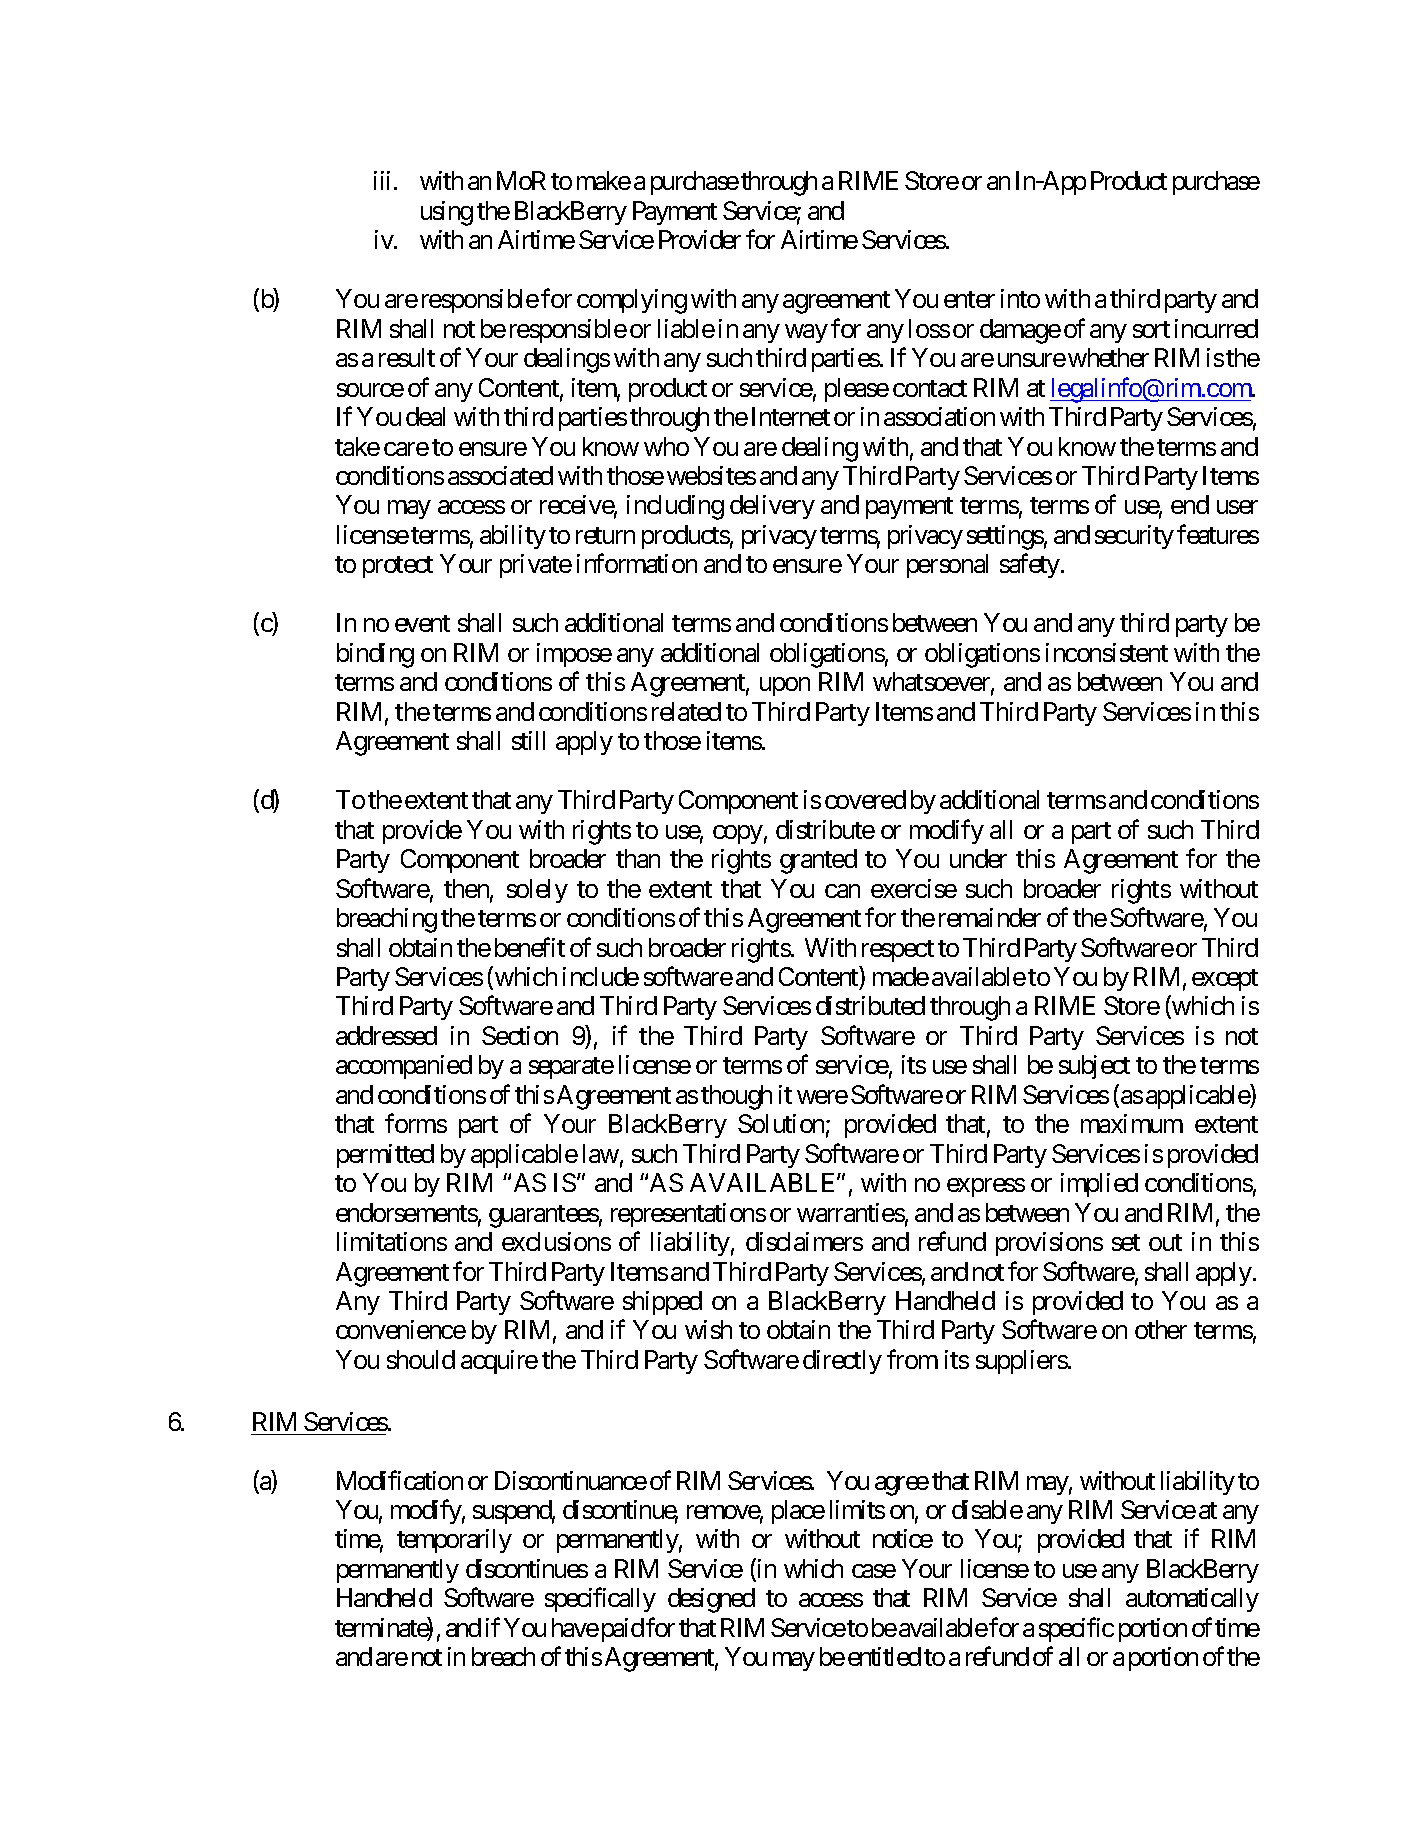  I want to click on using, so click(447, 213).
